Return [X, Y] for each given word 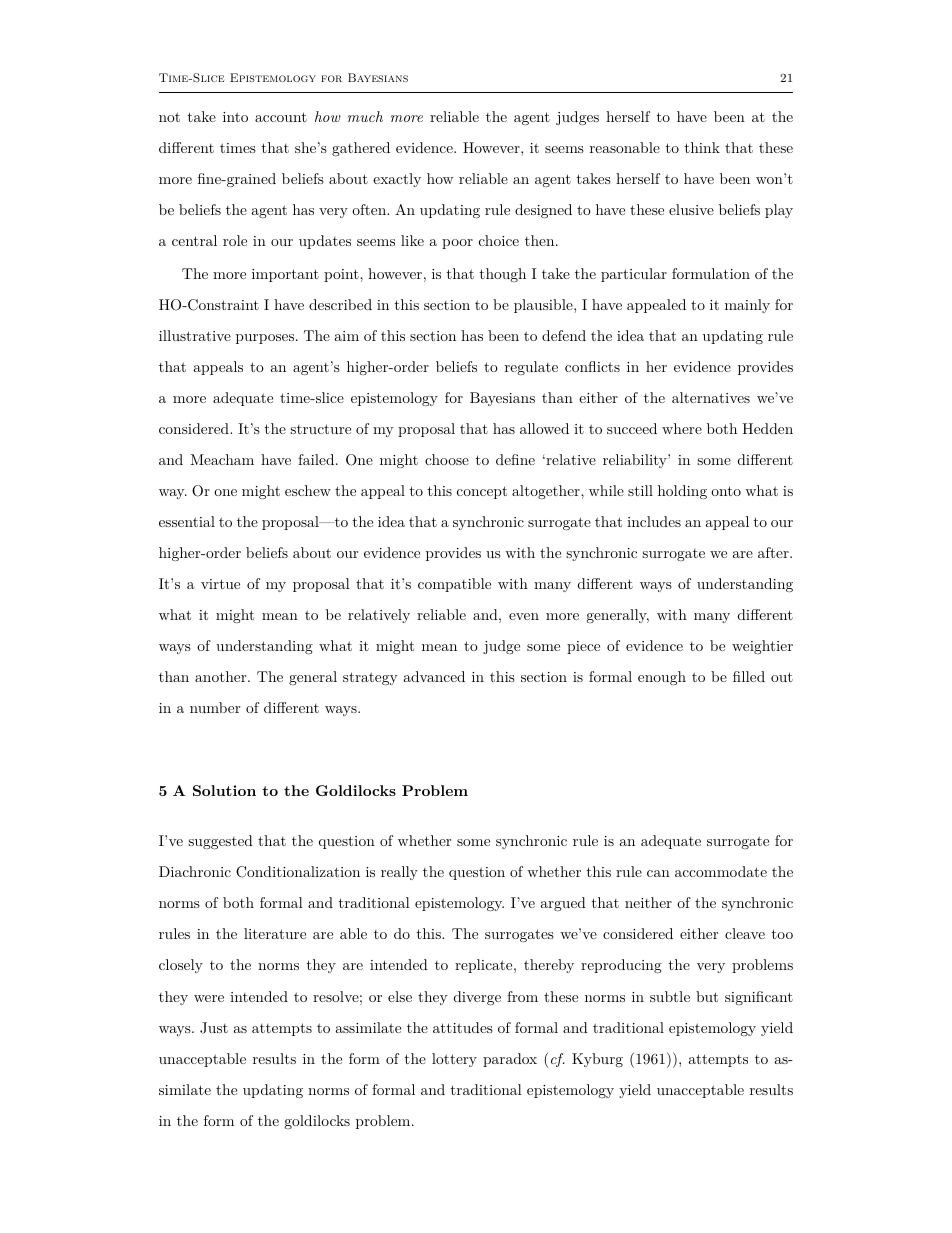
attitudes [463, 1027]
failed [317, 459]
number [215, 707]
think [702, 147]
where [682, 428]
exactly [397, 180]
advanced [434, 676]
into [235, 117]
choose [447, 459]
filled [749, 676]
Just [214, 1028]
